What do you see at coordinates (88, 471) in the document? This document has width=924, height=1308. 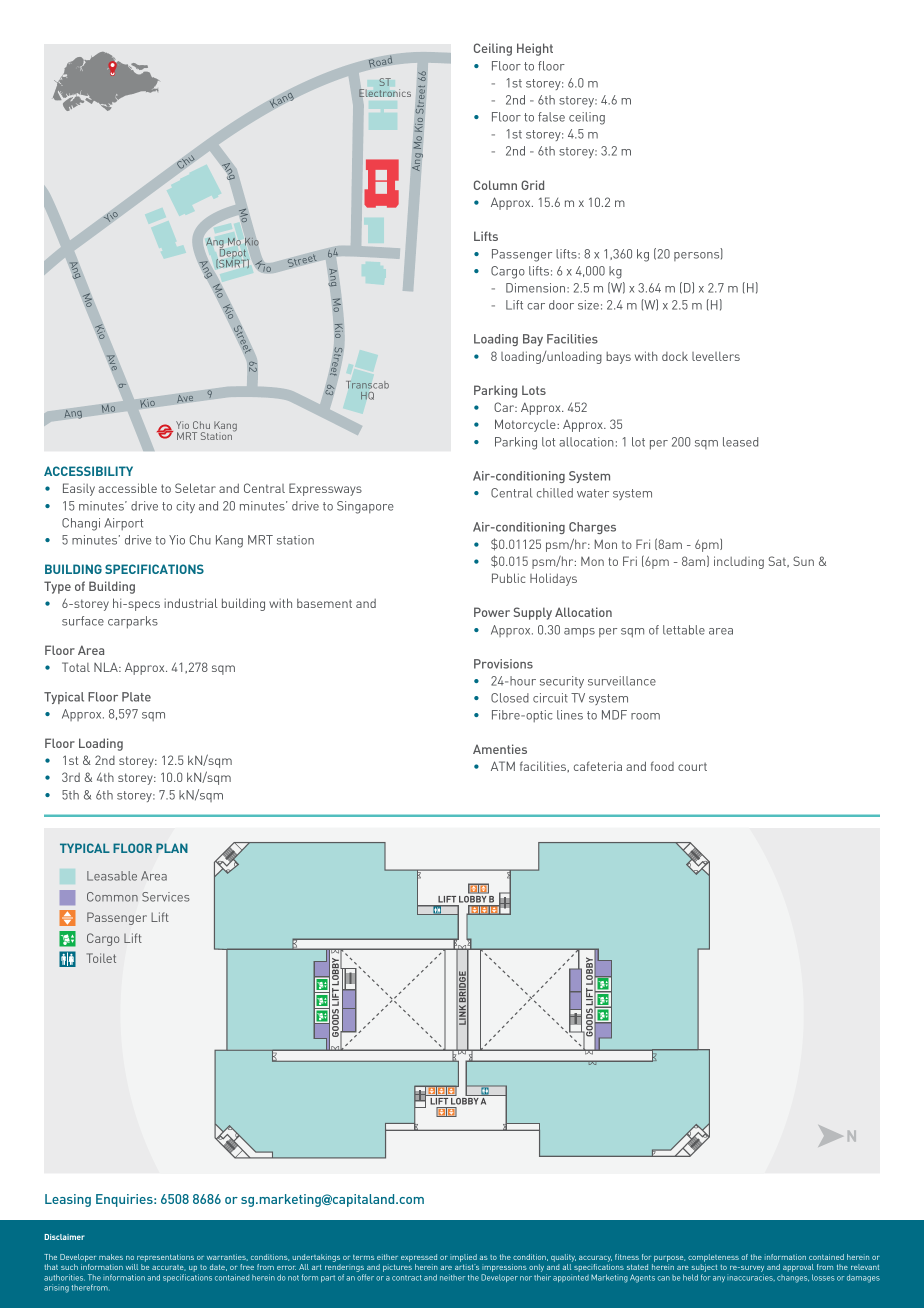 I see `ACCESSIBILITY` at bounding box center [88, 471].
